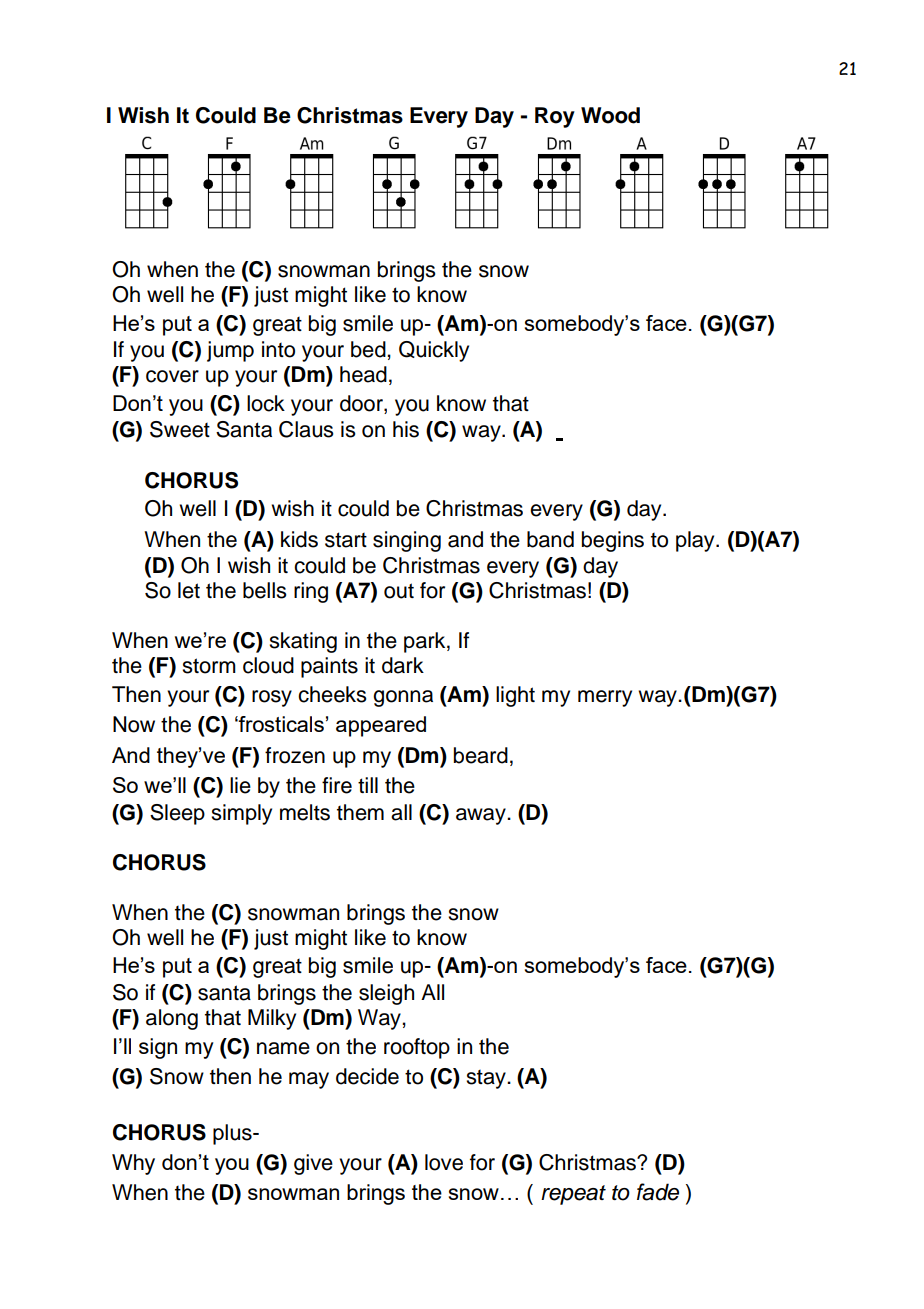  Describe the element at coordinates (230, 351) in the document. I see `jump` at that location.
